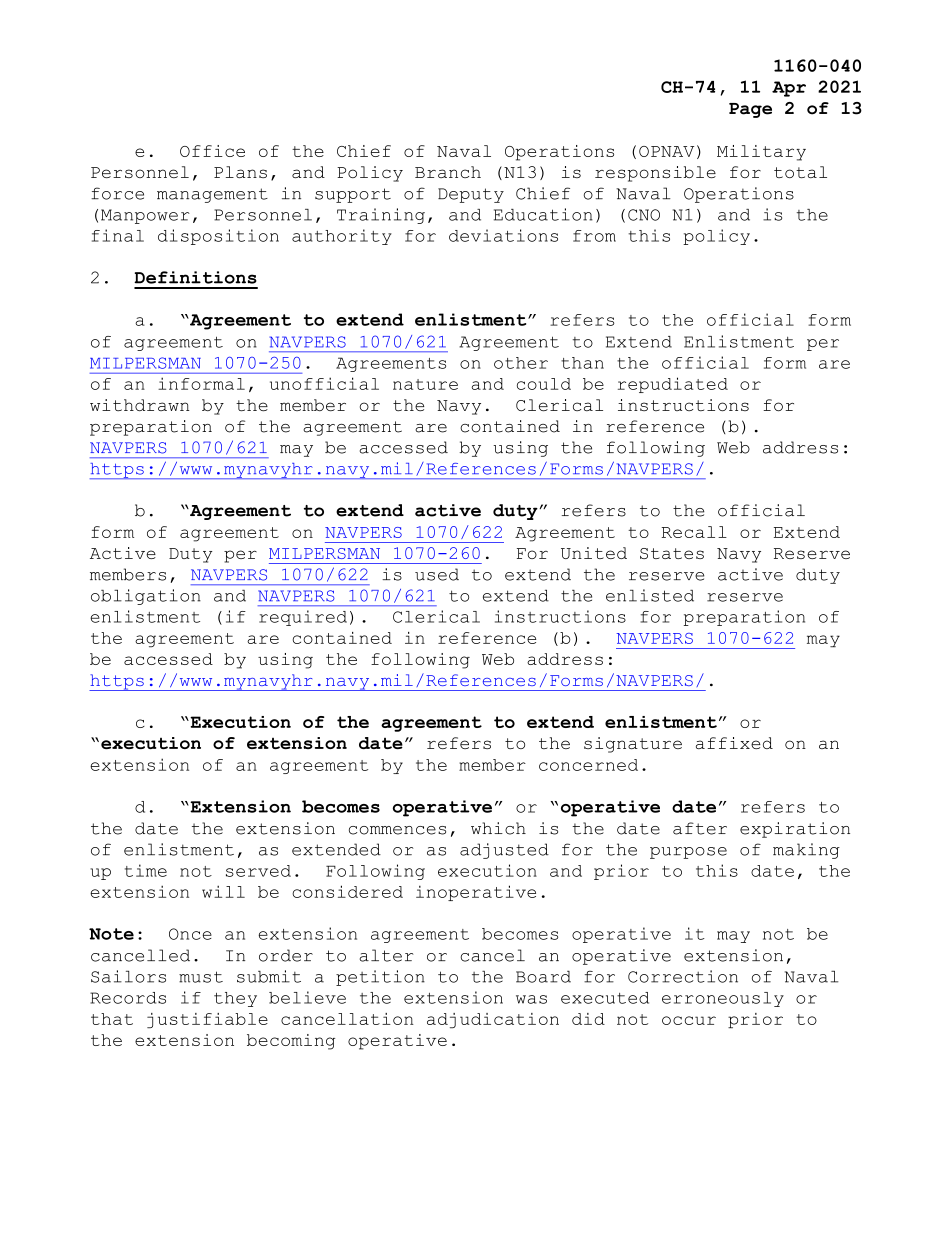 The image size is (952, 1233). I want to click on obligation, so click(146, 597).
